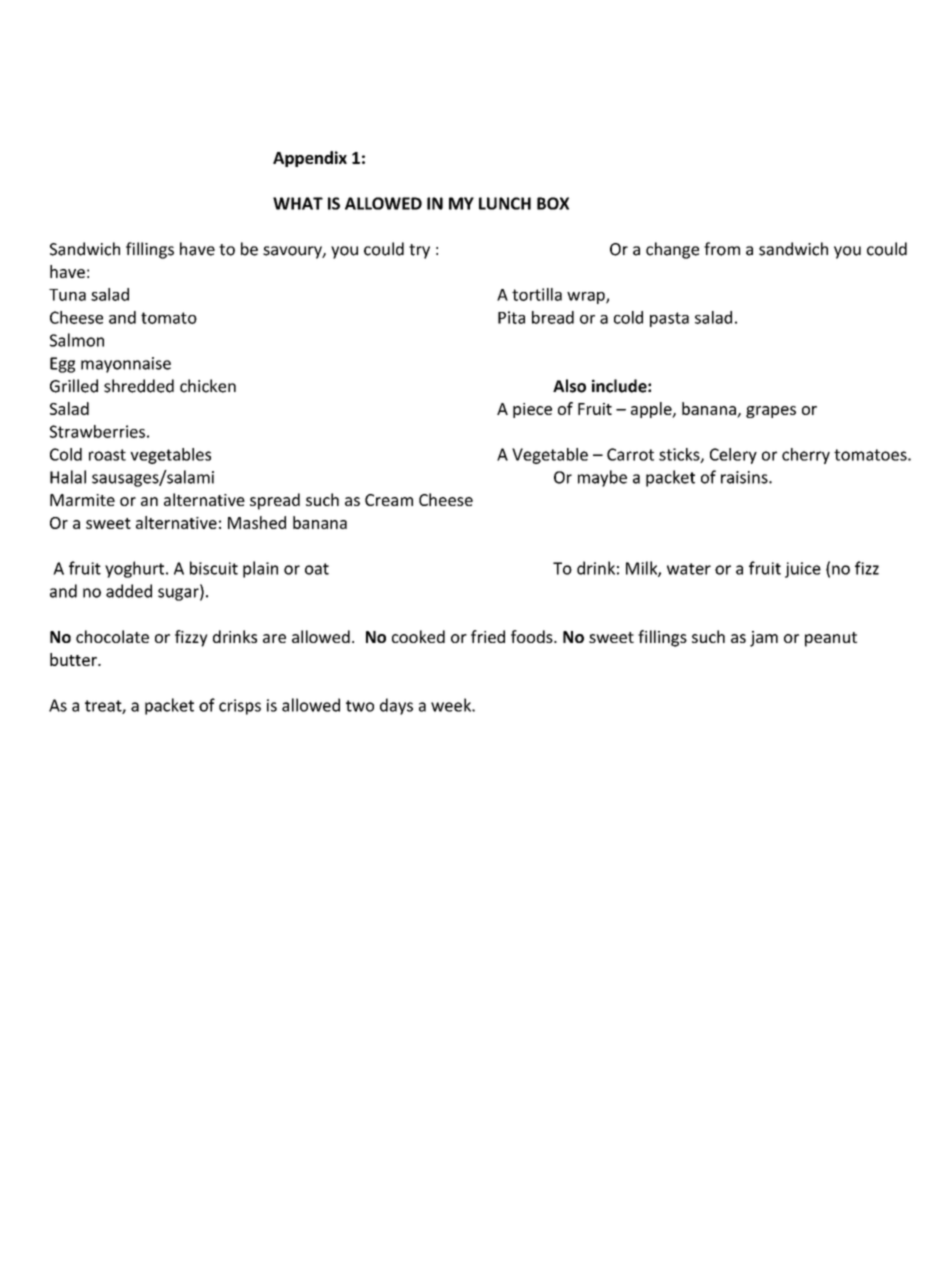 The width and height of the page is (952, 1272). I want to click on pasta, so click(669, 319).
